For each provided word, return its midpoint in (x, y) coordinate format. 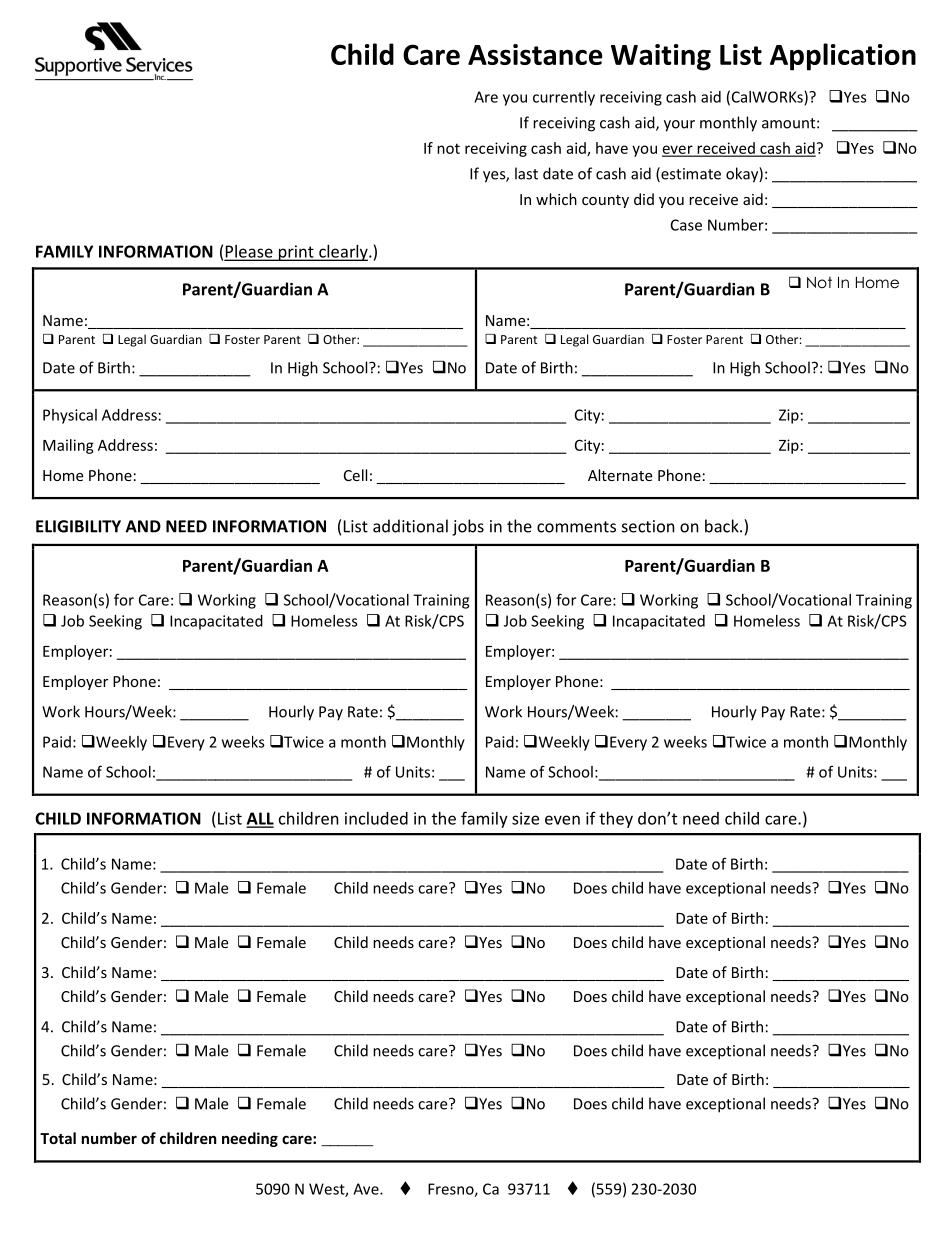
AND (143, 526)
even (562, 820)
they (616, 820)
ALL (260, 819)
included (376, 818)
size (525, 818)
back (723, 526)
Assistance (535, 54)
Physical (70, 416)
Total (58, 1138)
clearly (343, 253)
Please (249, 252)
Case (686, 225)
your (679, 126)
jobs (468, 527)
